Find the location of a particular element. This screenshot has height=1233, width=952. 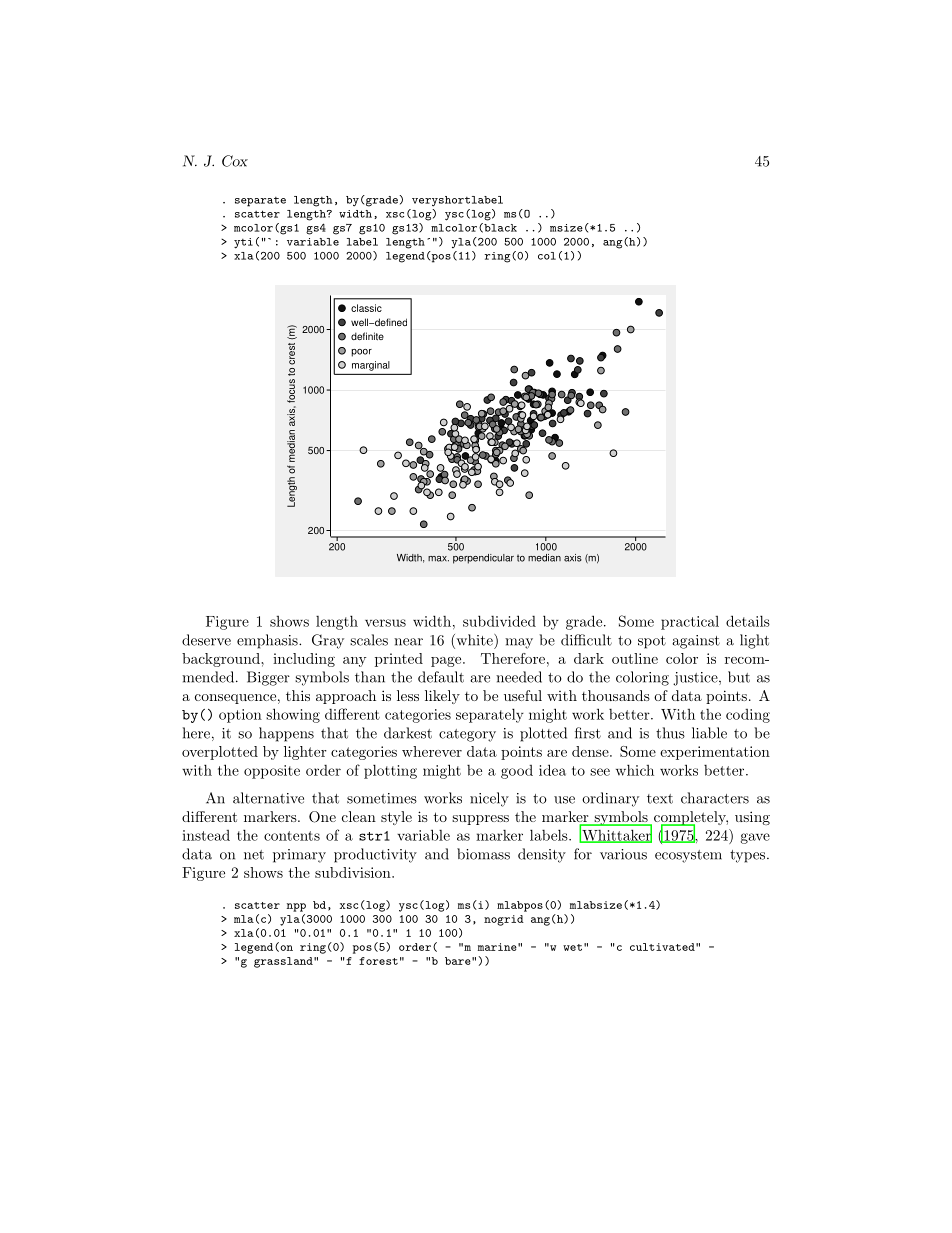

needed is located at coordinates (519, 677).
